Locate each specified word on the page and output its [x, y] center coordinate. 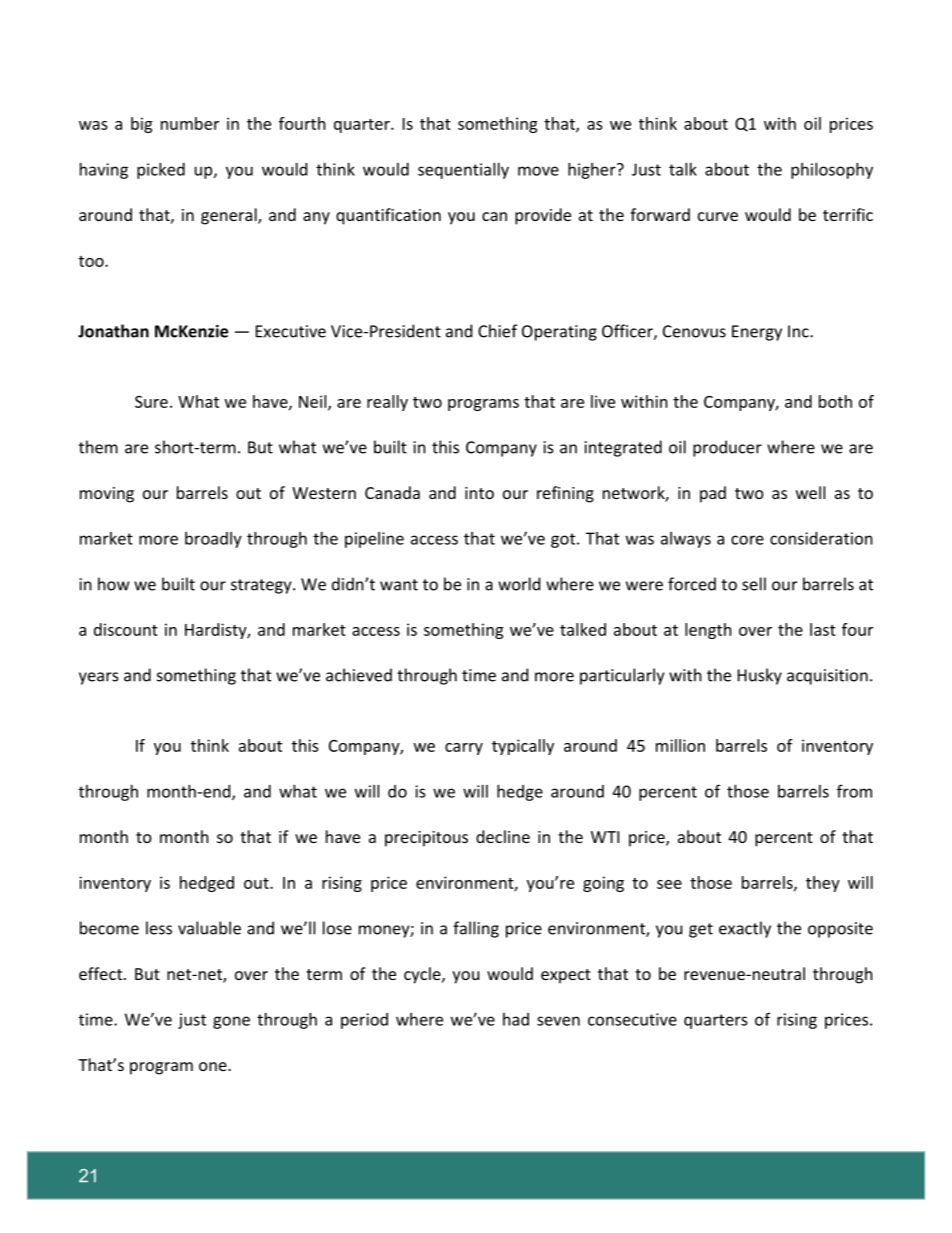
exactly [745, 929]
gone [231, 1022]
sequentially [463, 171]
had [516, 1019]
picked [161, 171]
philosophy [832, 171]
